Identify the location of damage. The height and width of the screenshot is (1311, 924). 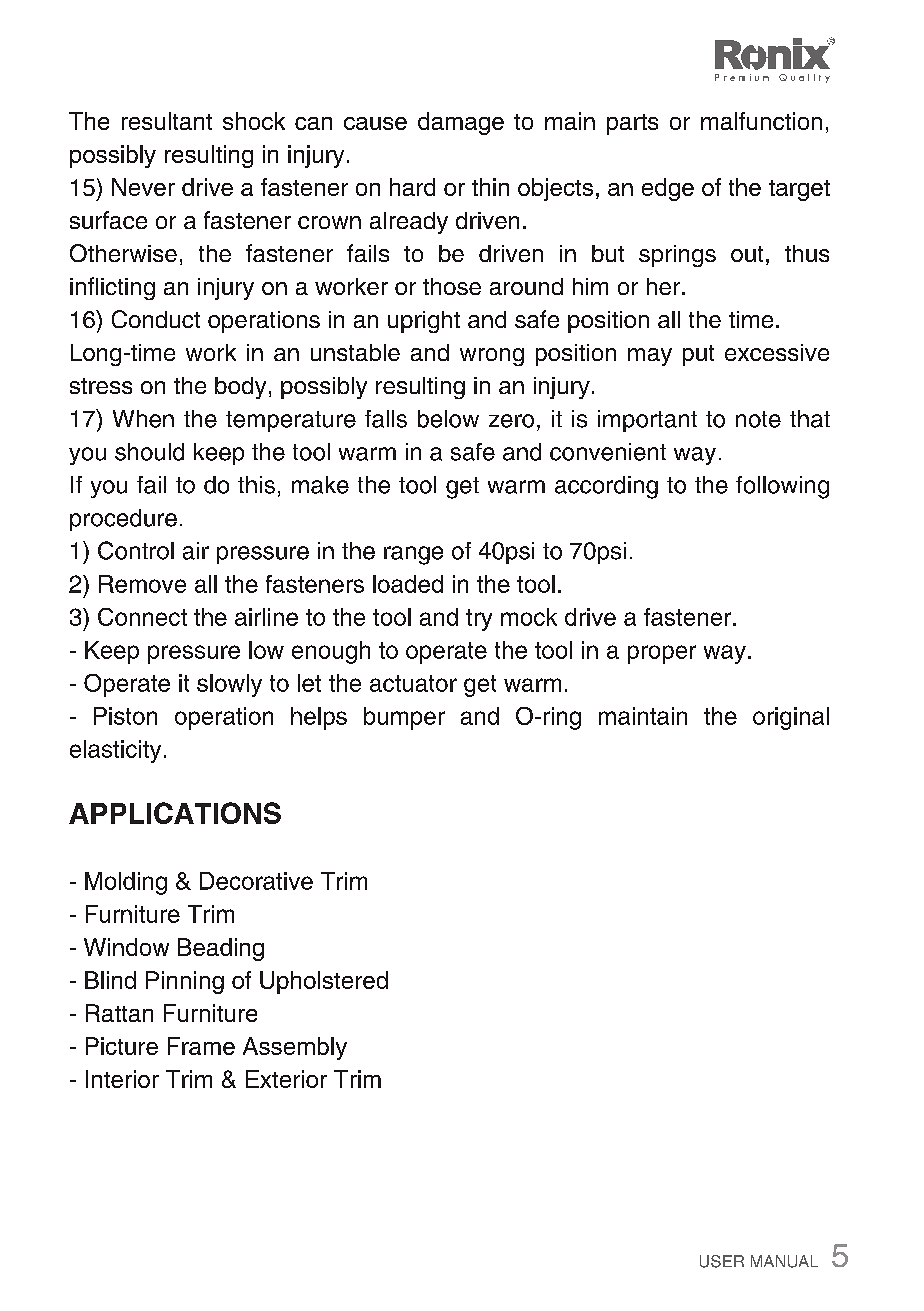
(461, 123).
